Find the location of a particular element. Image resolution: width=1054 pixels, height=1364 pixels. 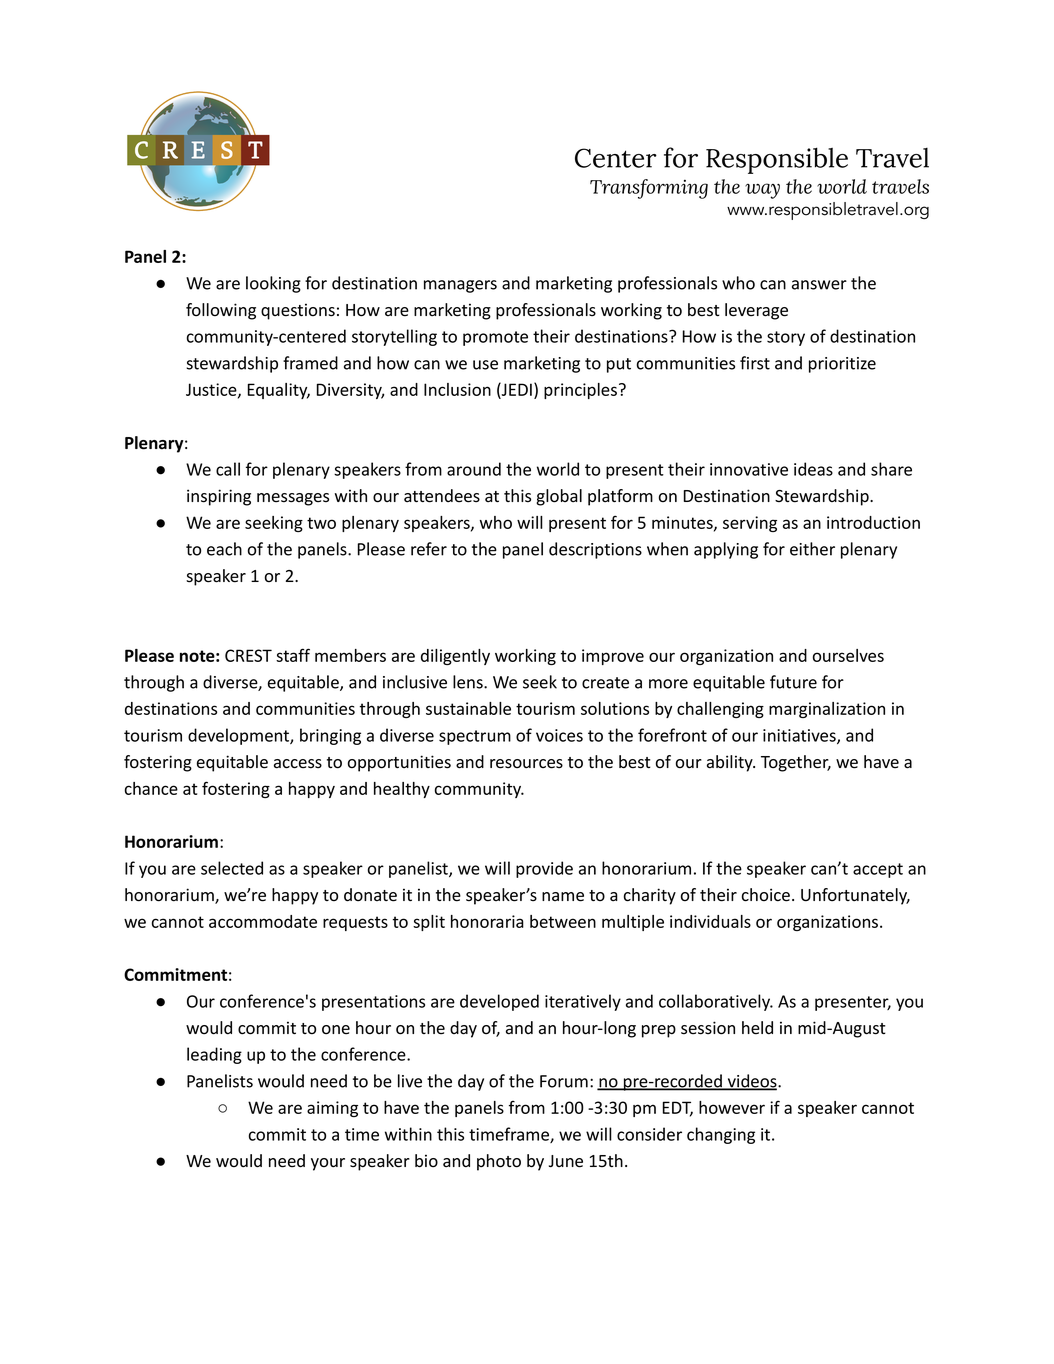

managers is located at coordinates (460, 286).
